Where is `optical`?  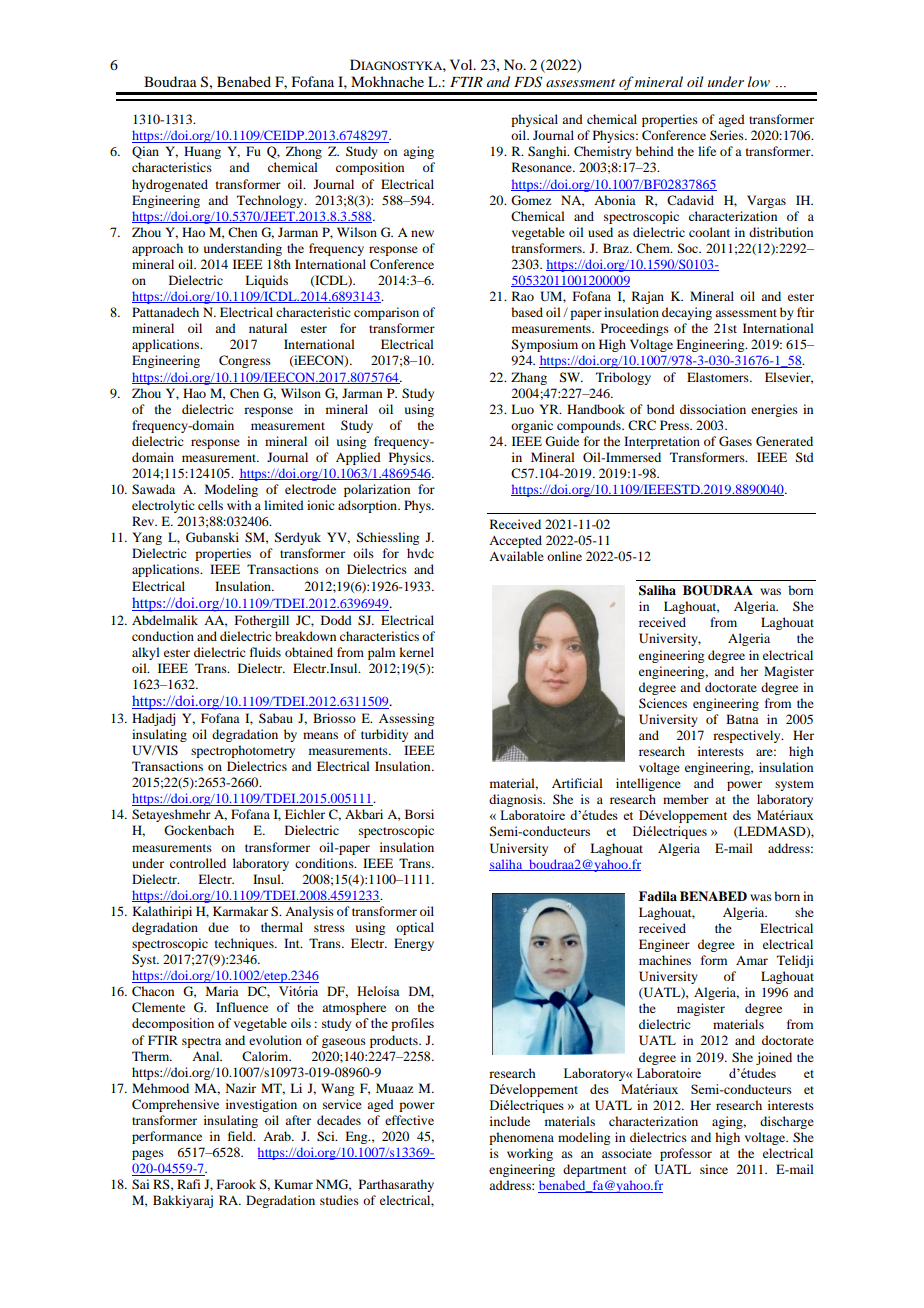 optical is located at coordinates (415, 928).
